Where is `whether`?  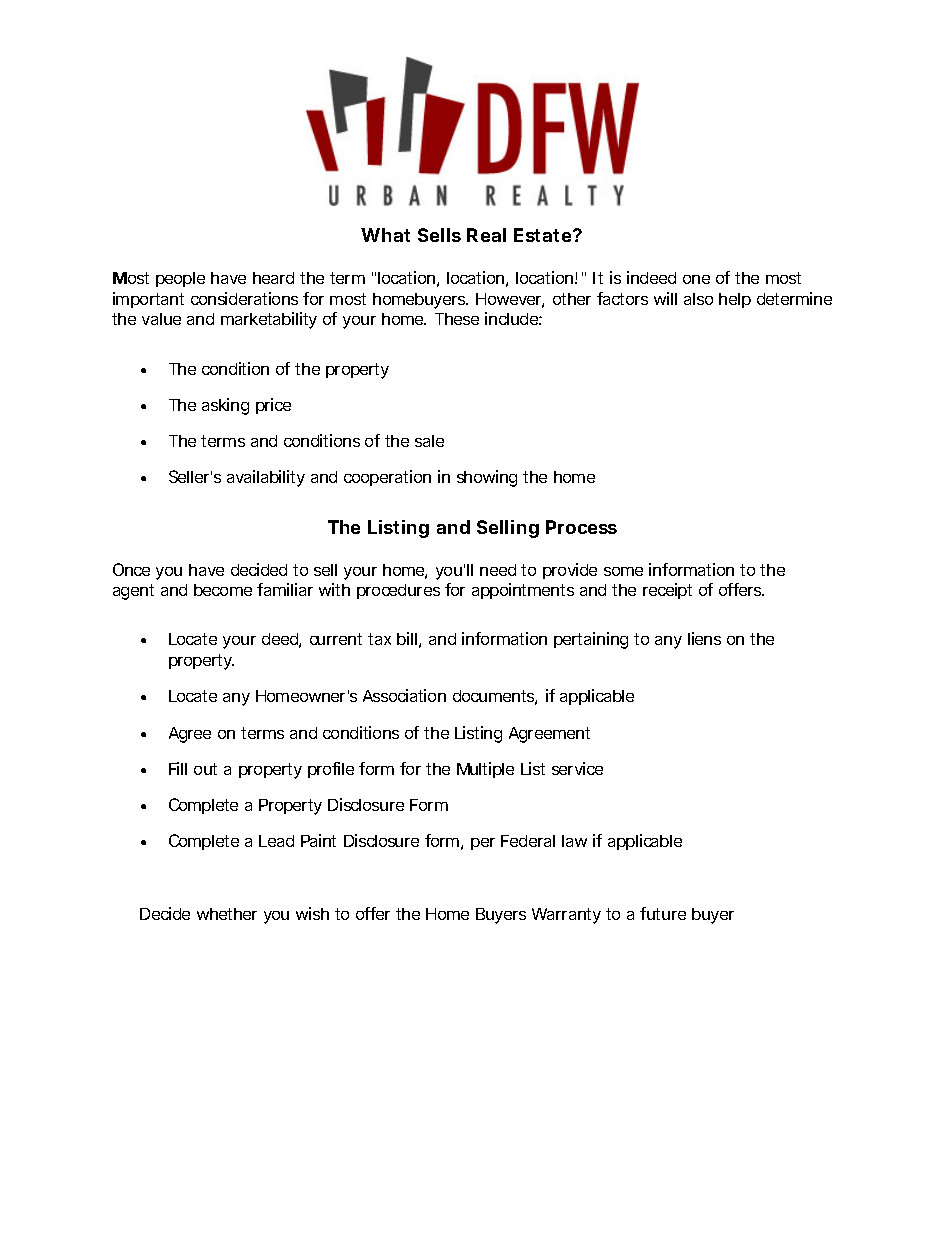 whether is located at coordinates (227, 914).
